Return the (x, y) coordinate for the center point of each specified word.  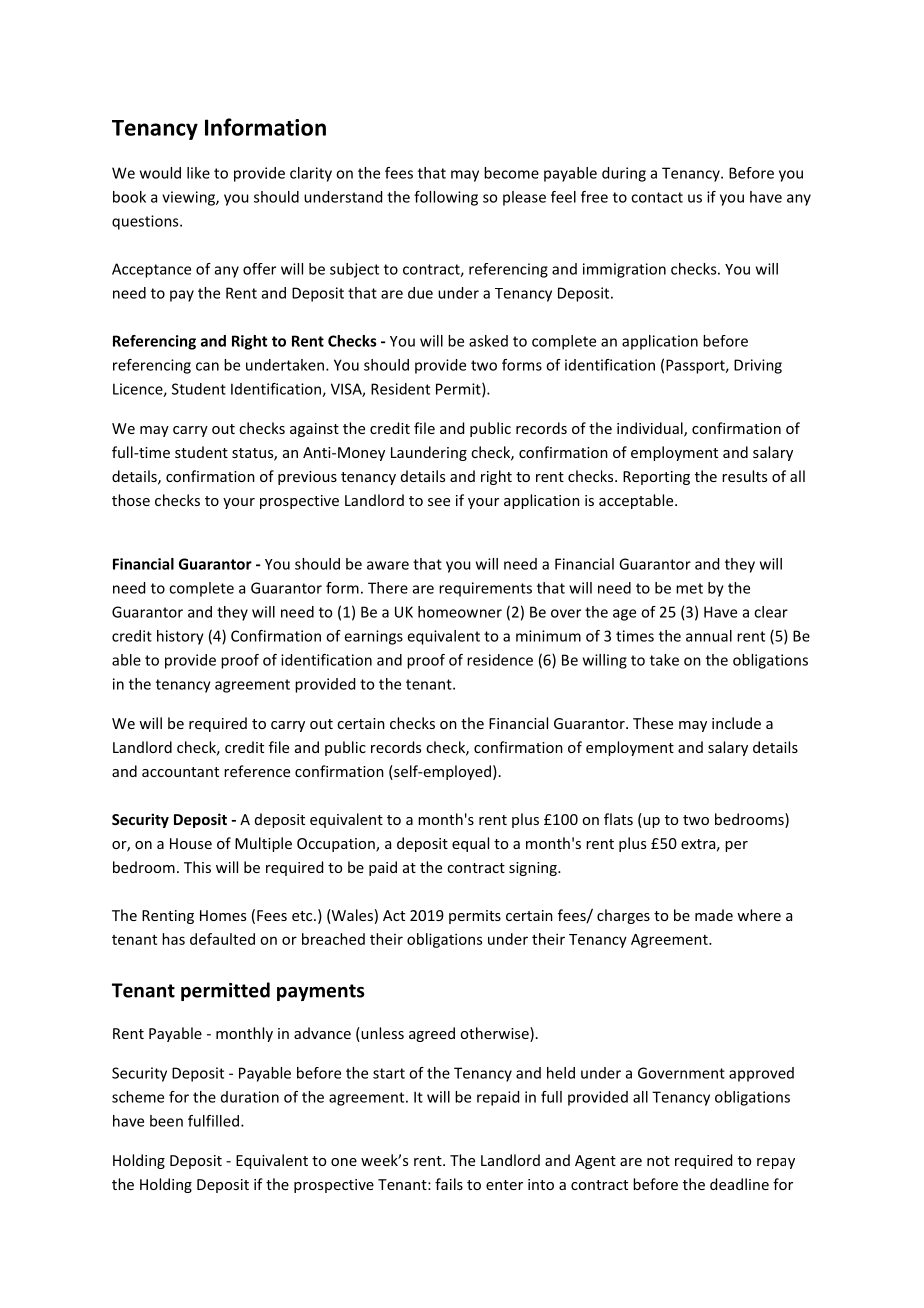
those (131, 500)
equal (470, 844)
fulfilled (213, 1121)
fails (449, 1184)
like (198, 173)
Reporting (656, 478)
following (446, 198)
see (439, 502)
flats (618, 819)
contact (657, 197)
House (191, 843)
